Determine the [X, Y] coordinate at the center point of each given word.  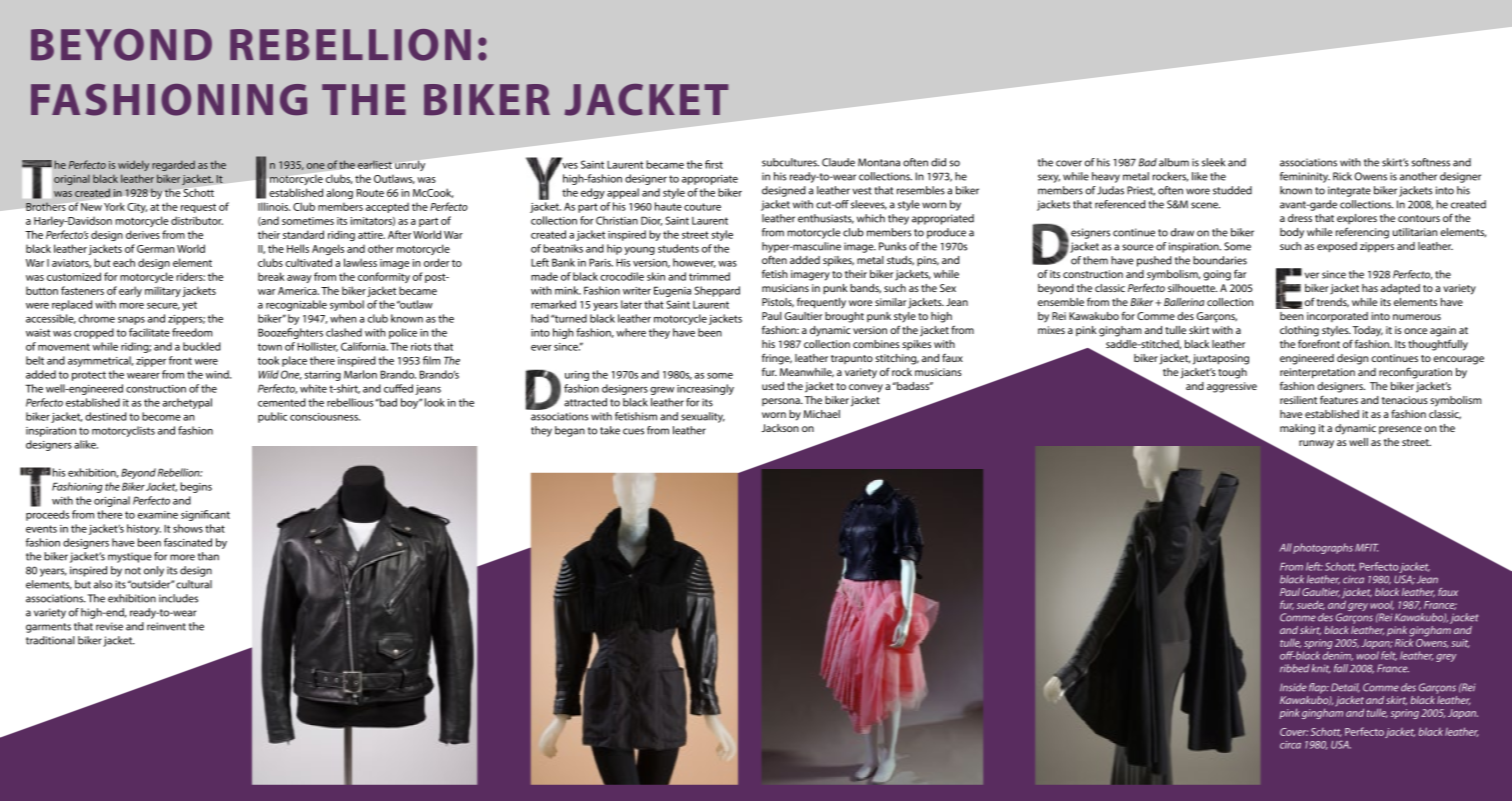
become [161, 416]
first [714, 164]
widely [133, 165]
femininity [1305, 177]
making [1297, 429]
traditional [50, 640]
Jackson [780, 428]
